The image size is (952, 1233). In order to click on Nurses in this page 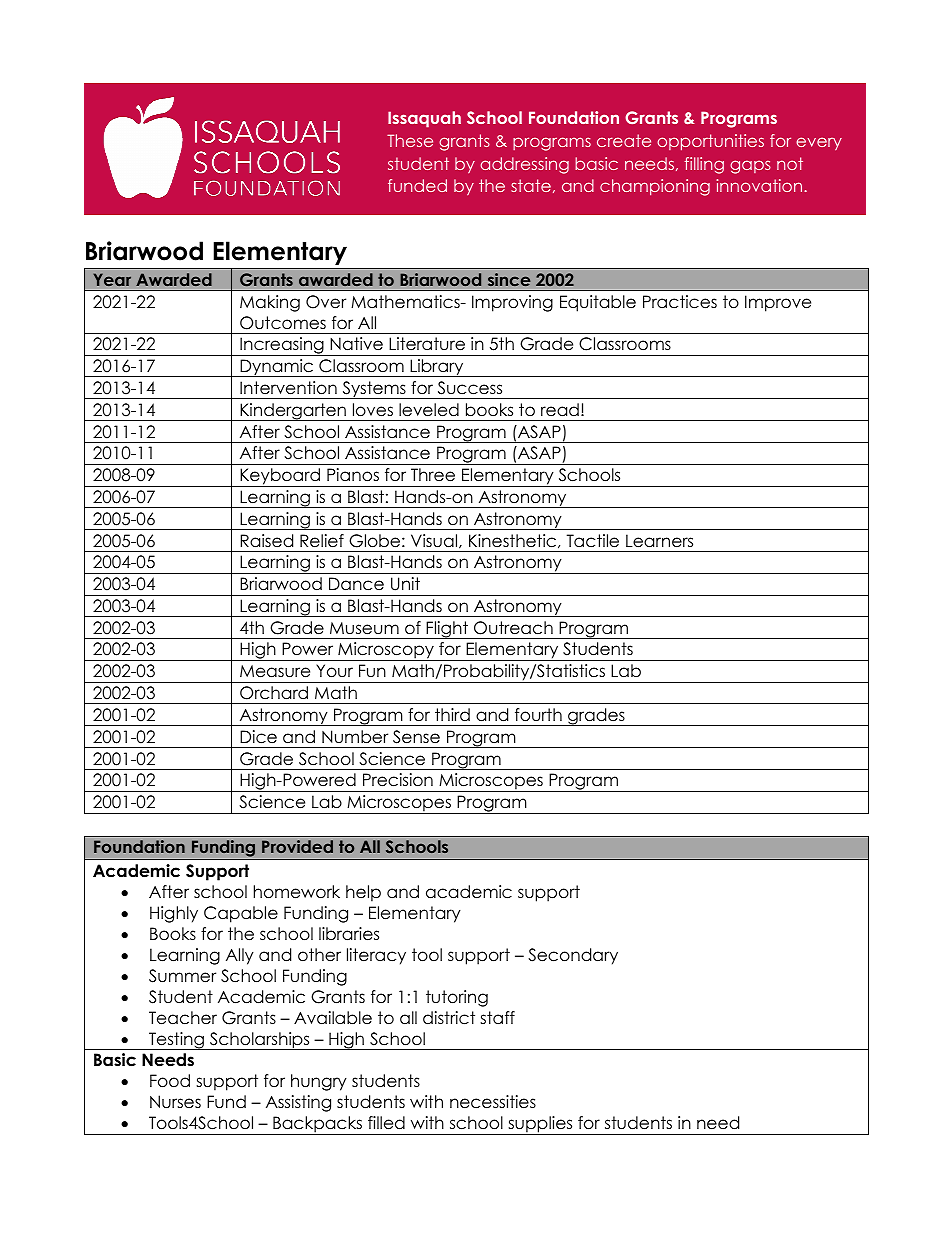, I will do `click(175, 1102)`.
